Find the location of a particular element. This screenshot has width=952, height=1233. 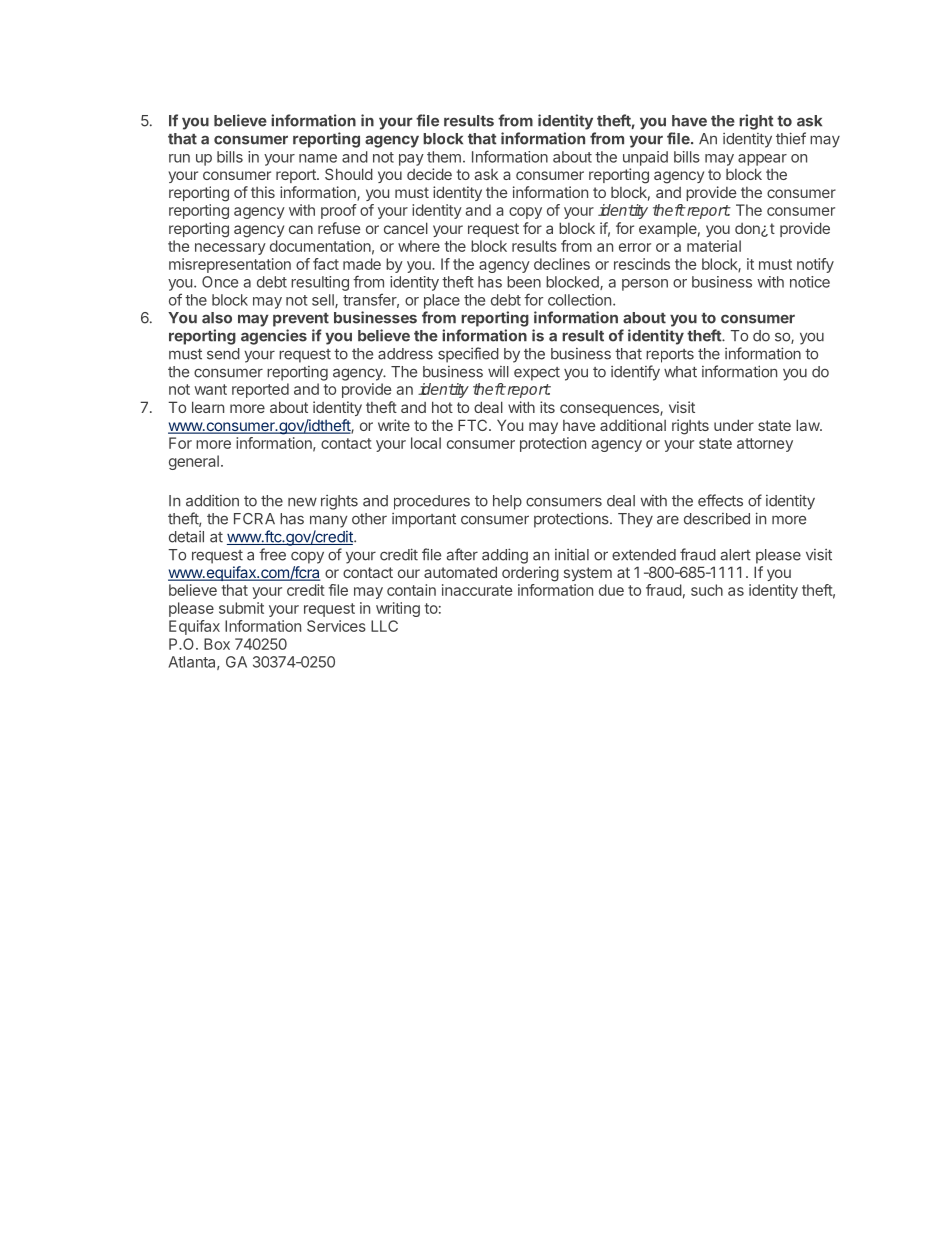

attorney is located at coordinates (765, 445).
